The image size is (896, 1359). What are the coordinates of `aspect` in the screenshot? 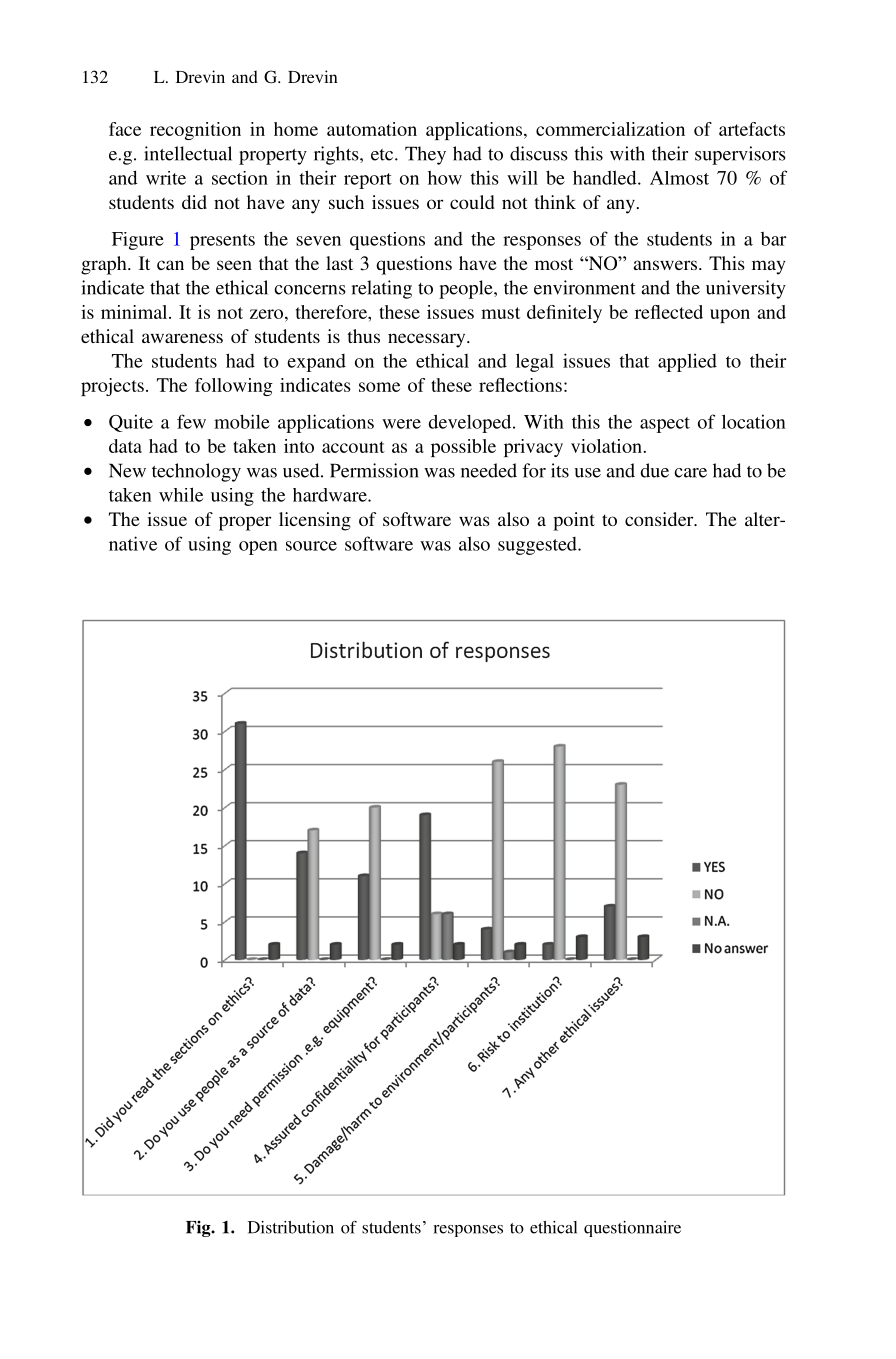 It's located at (665, 425).
